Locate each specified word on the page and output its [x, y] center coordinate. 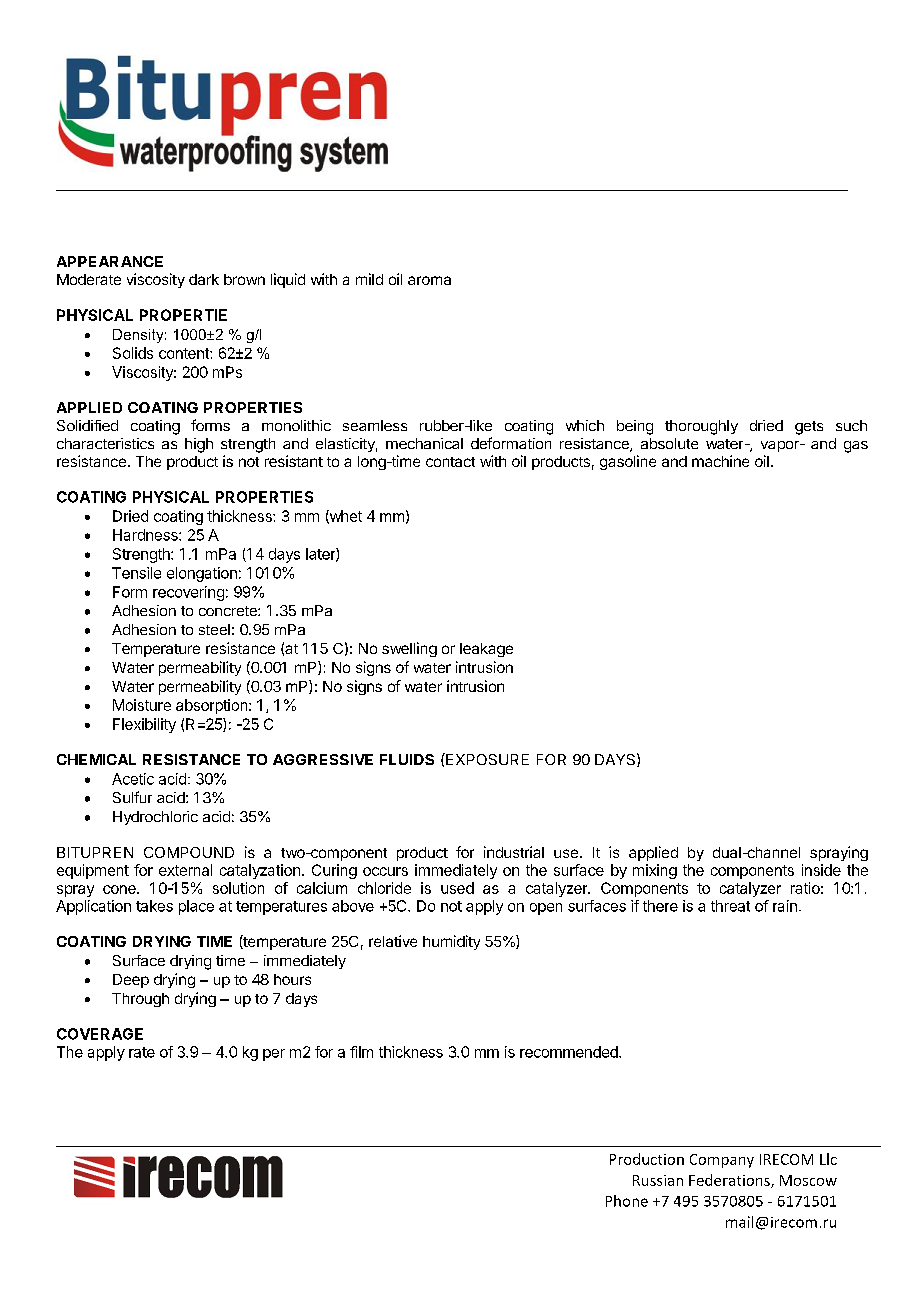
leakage [486, 650]
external [185, 870]
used [457, 888]
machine [720, 461]
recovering [188, 593]
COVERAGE [100, 1034]
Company [722, 1161]
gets [809, 428]
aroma [429, 280]
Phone [627, 1201]
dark [204, 279]
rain [785, 906]
